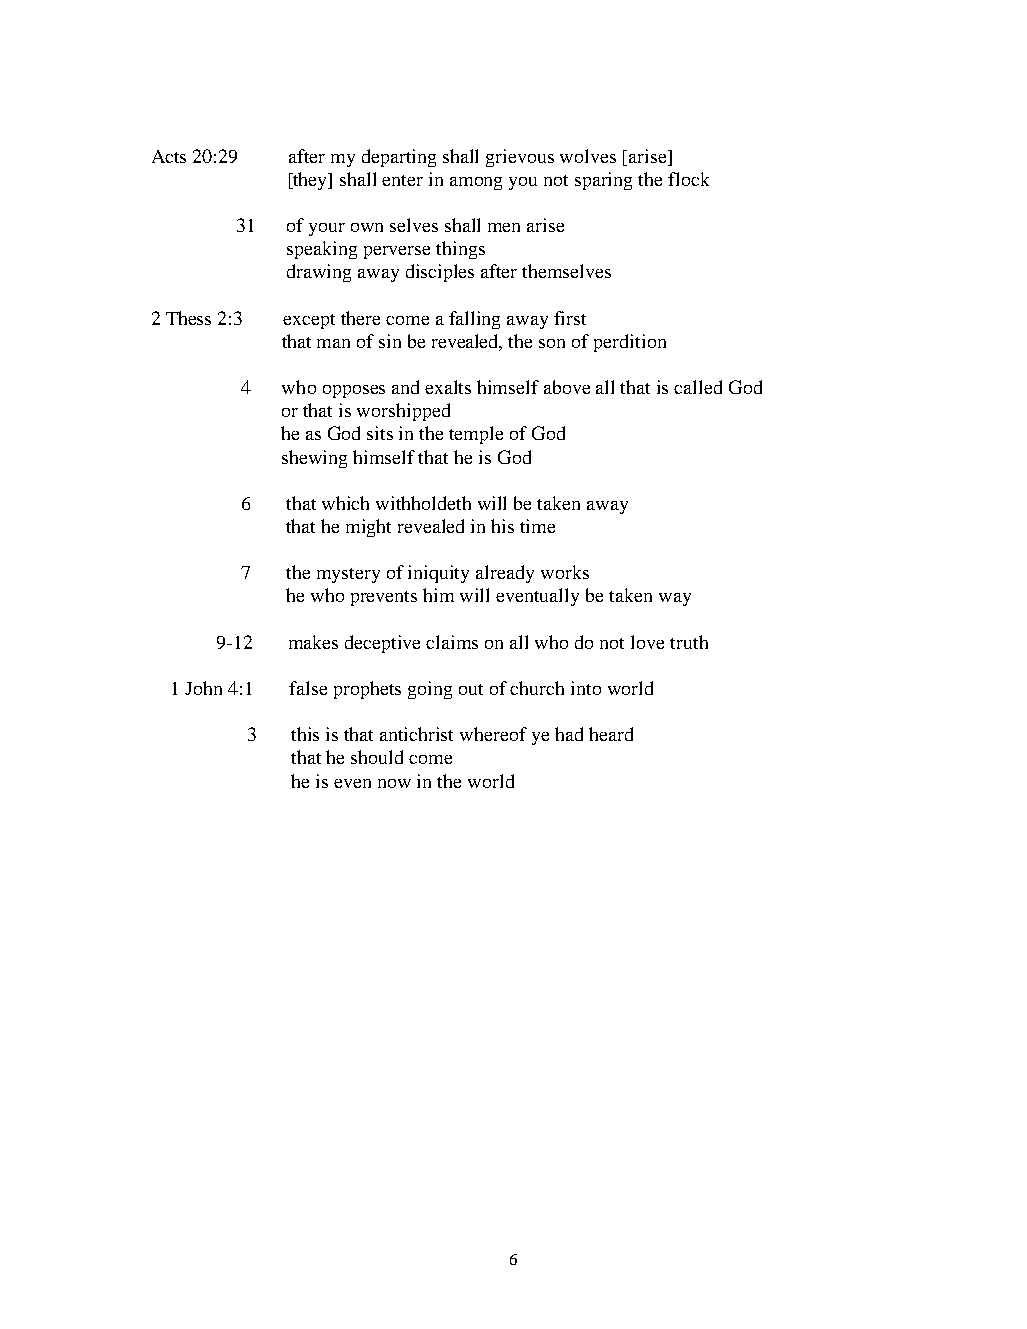 The height and width of the screenshot is (1329, 1027). What do you see at coordinates (603, 181) in the screenshot?
I see `sparing` at bounding box center [603, 181].
